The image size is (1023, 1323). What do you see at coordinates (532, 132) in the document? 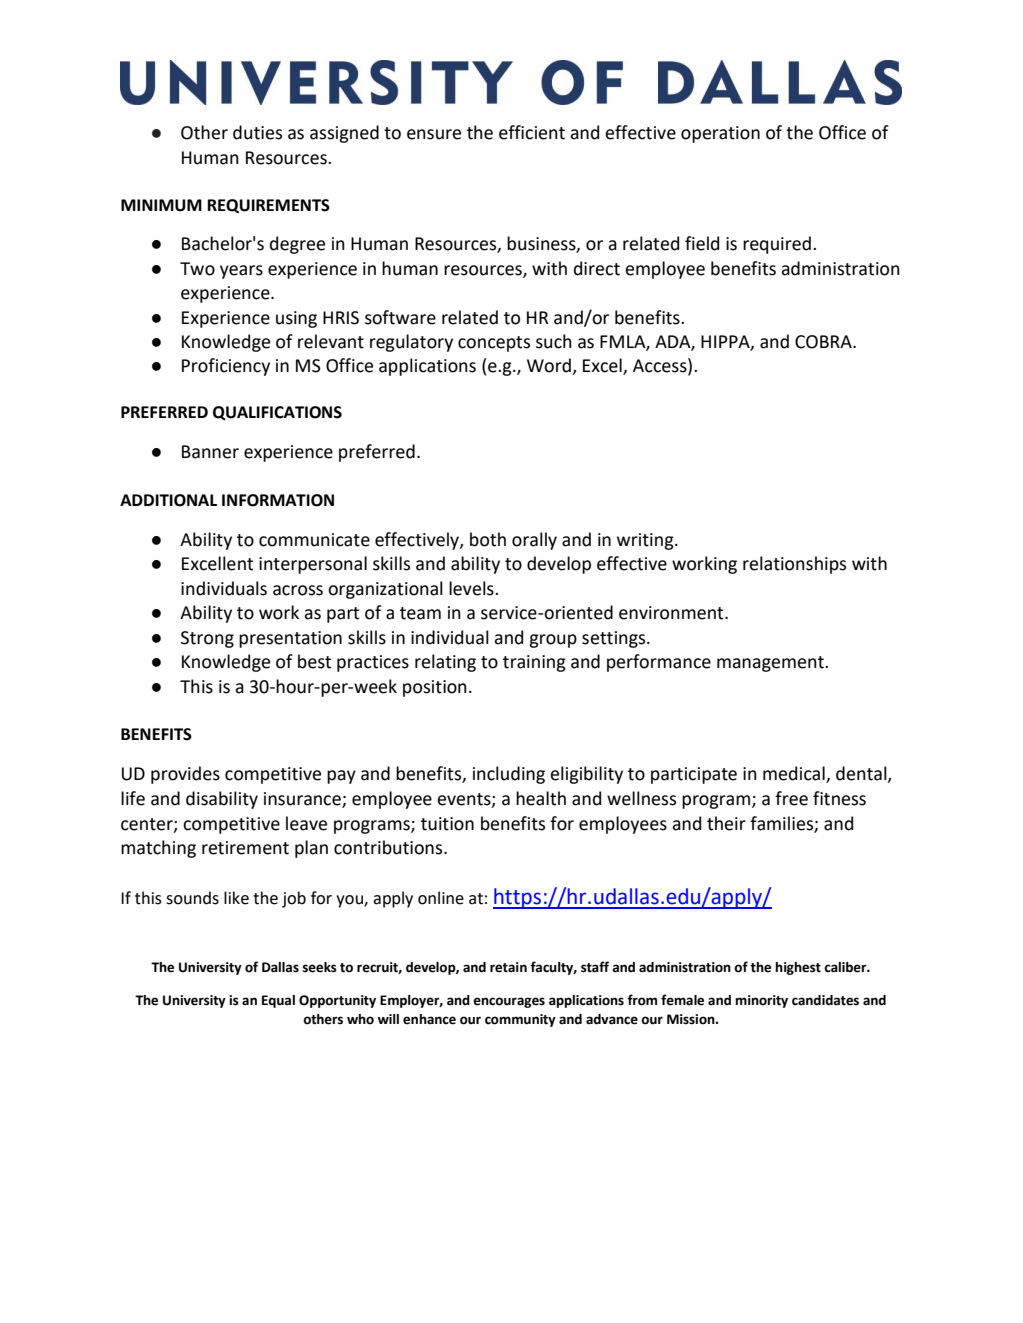
I see `efficient` at bounding box center [532, 132].
